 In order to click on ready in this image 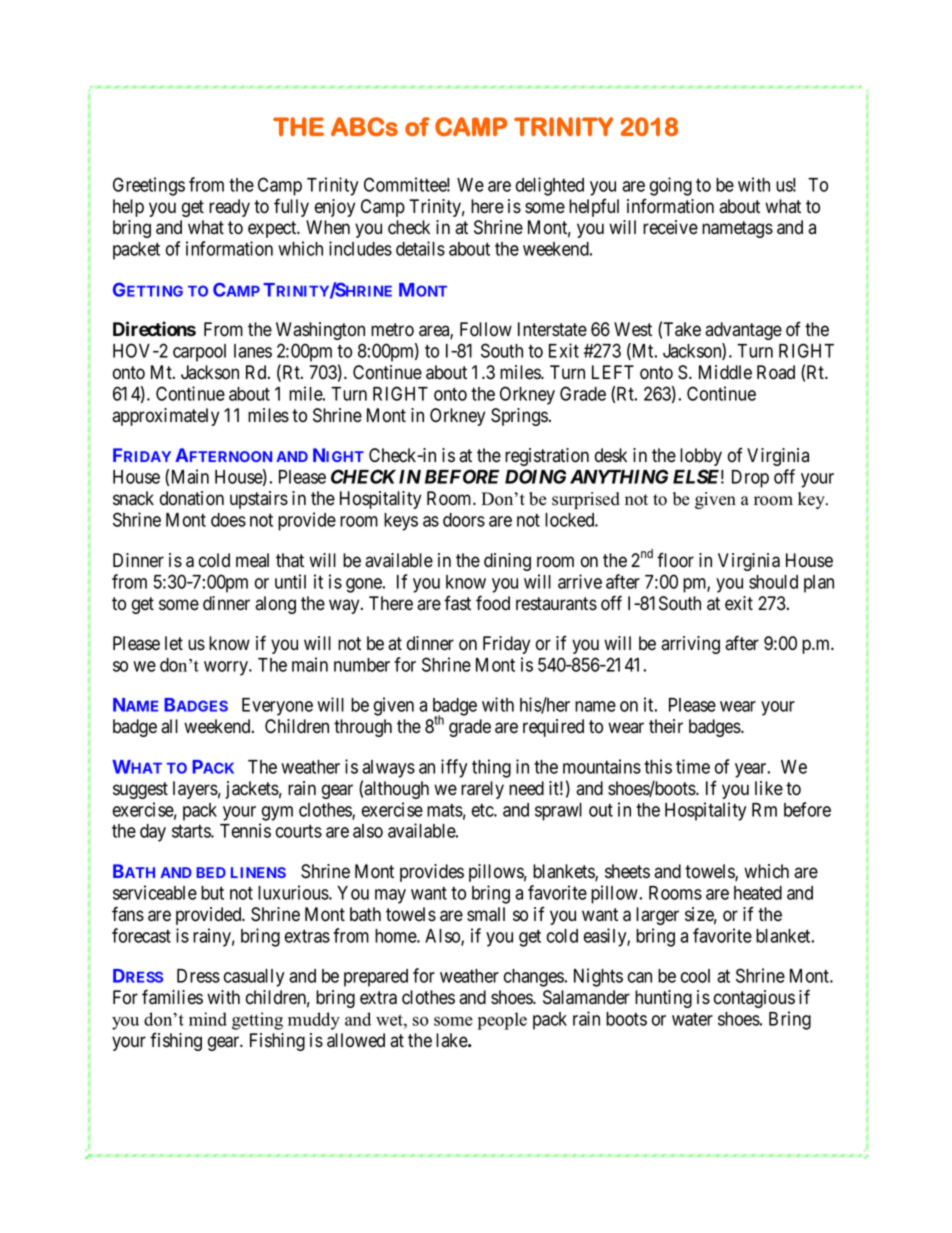, I will do `click(229, 208)`.
